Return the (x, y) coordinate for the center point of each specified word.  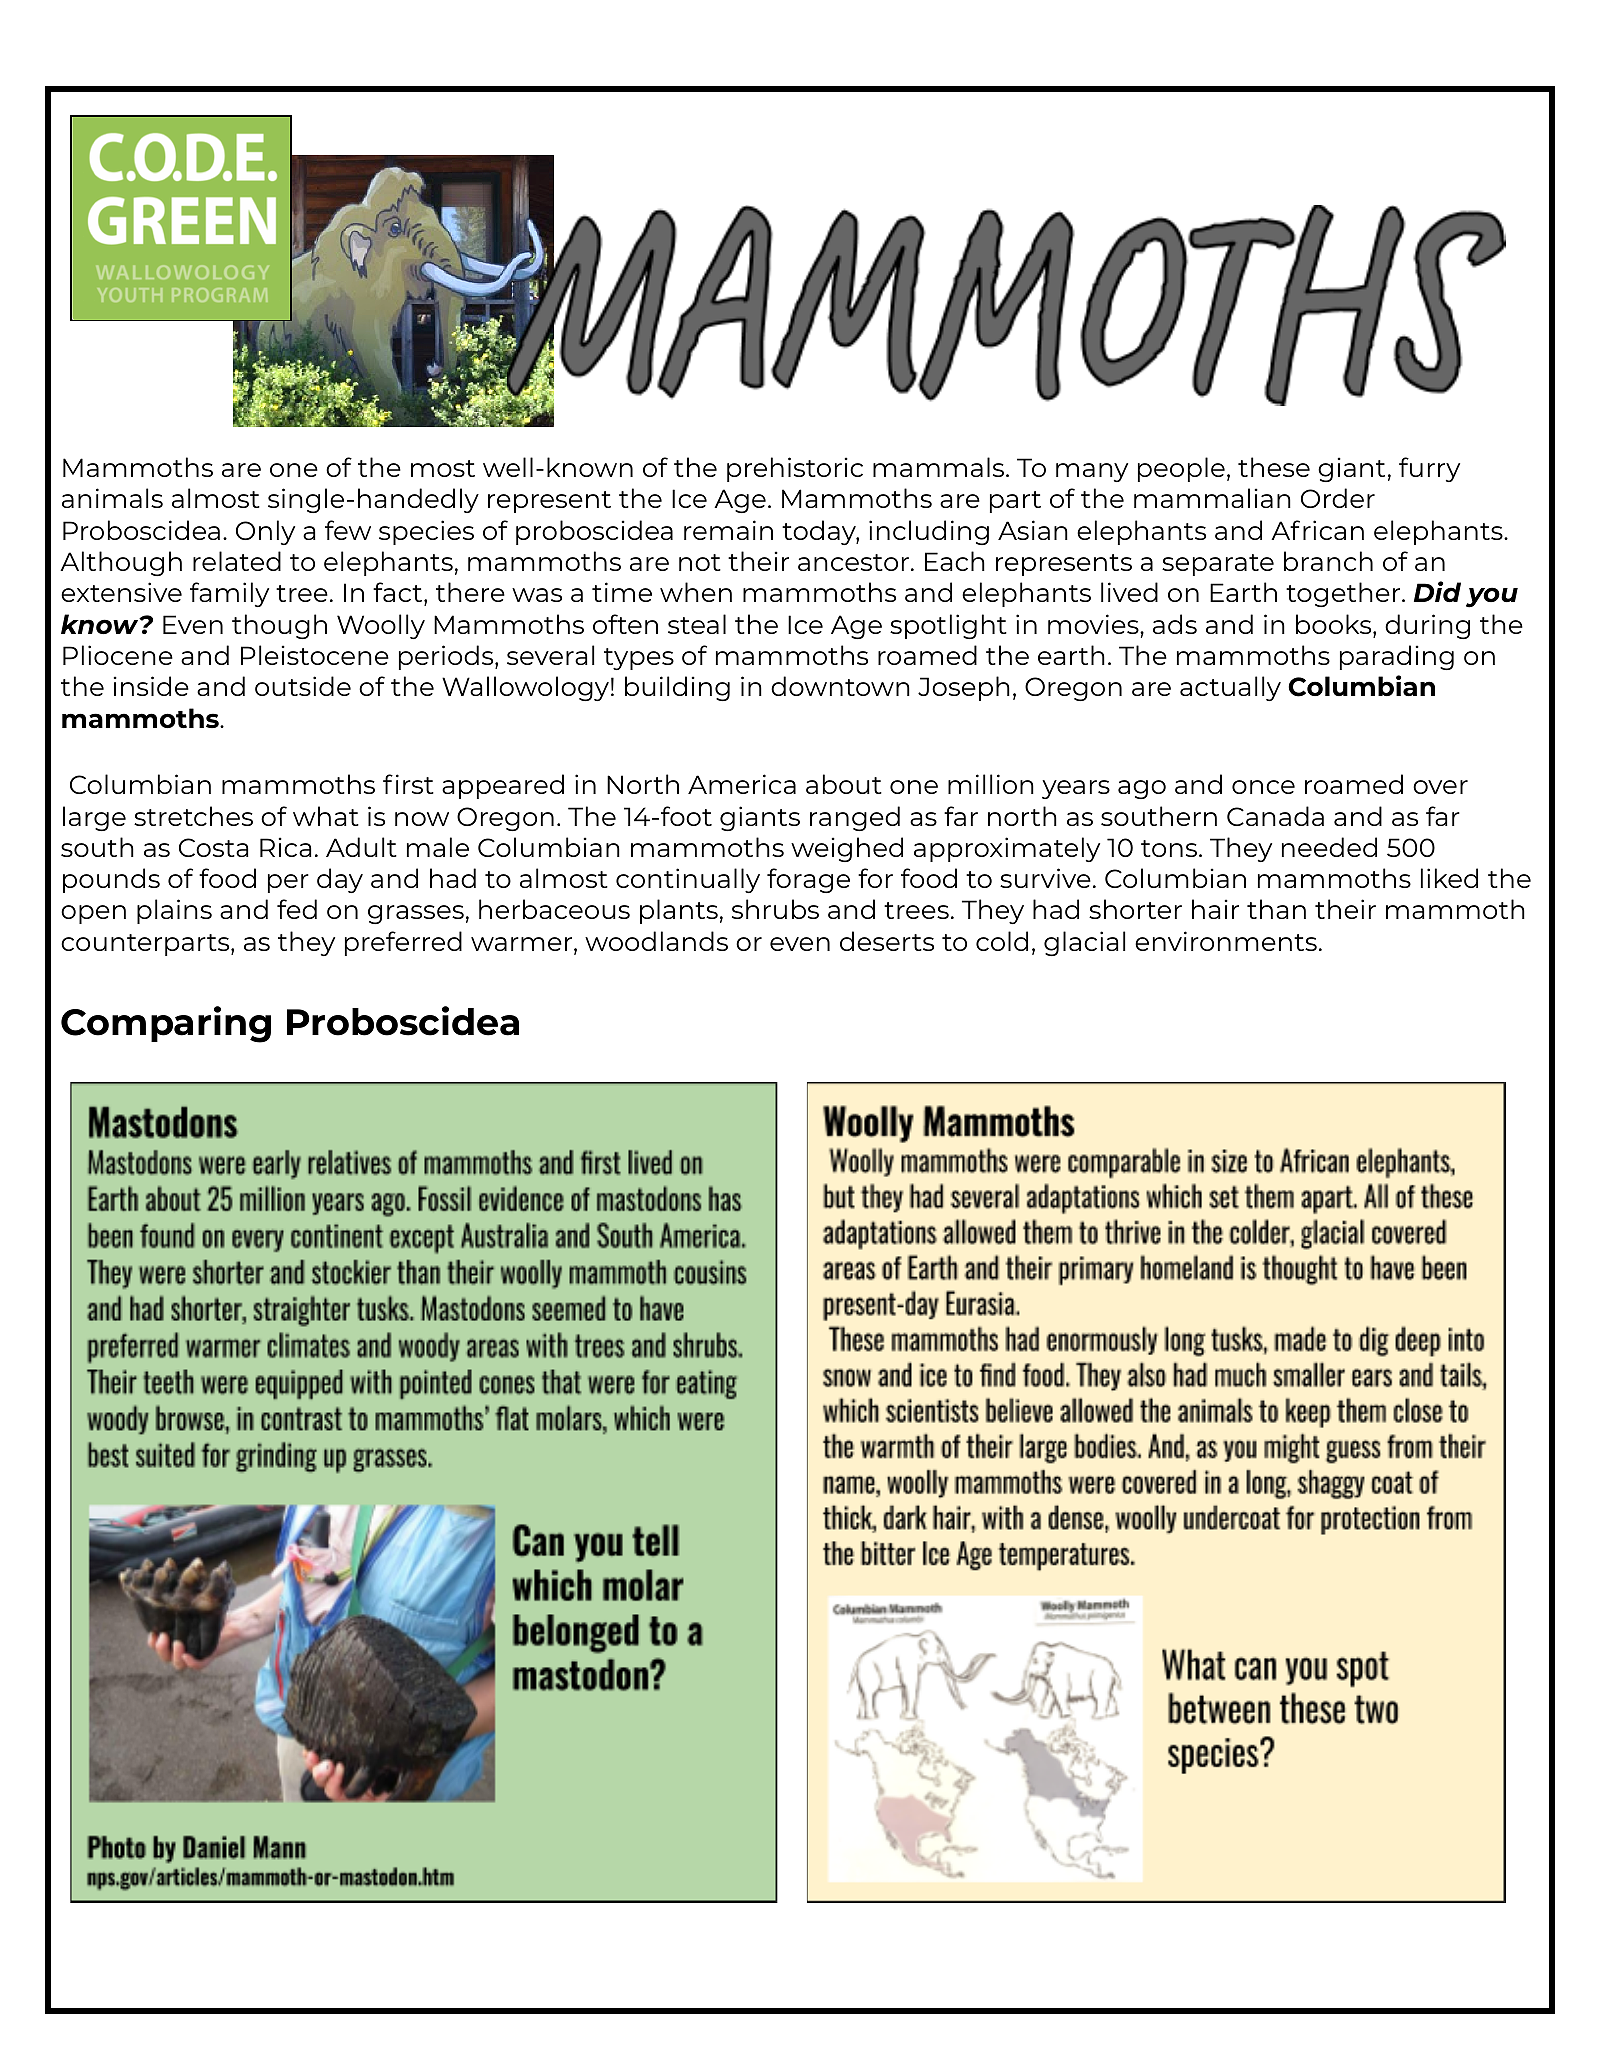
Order (1338, 498)
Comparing (166, 1024)
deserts (887, 941)
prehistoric (795, 469)
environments (1226, 941)
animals (112, 498)
